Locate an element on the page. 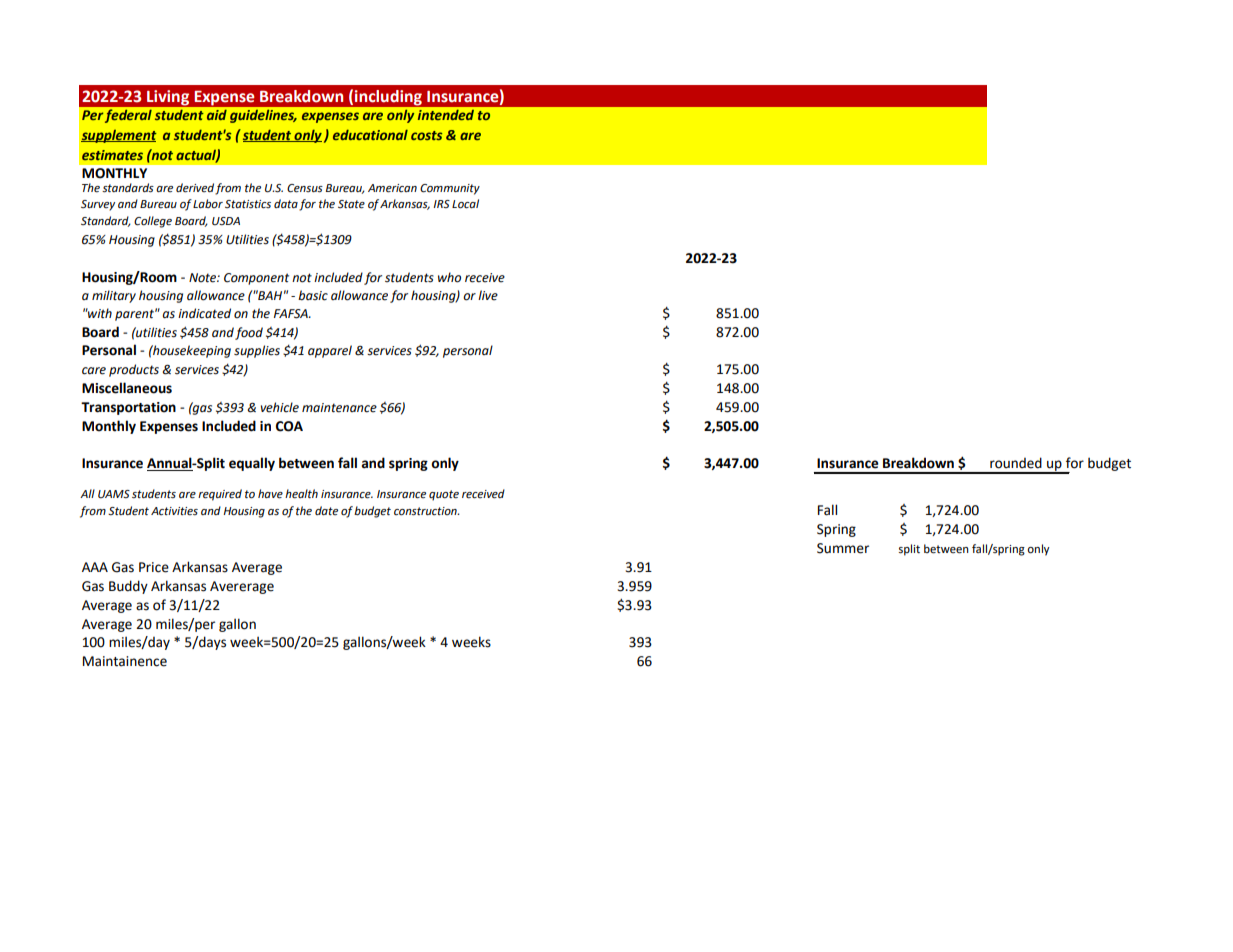 The width and height of the page is (1233, 952). quote is located at coordinates (444, 495).
